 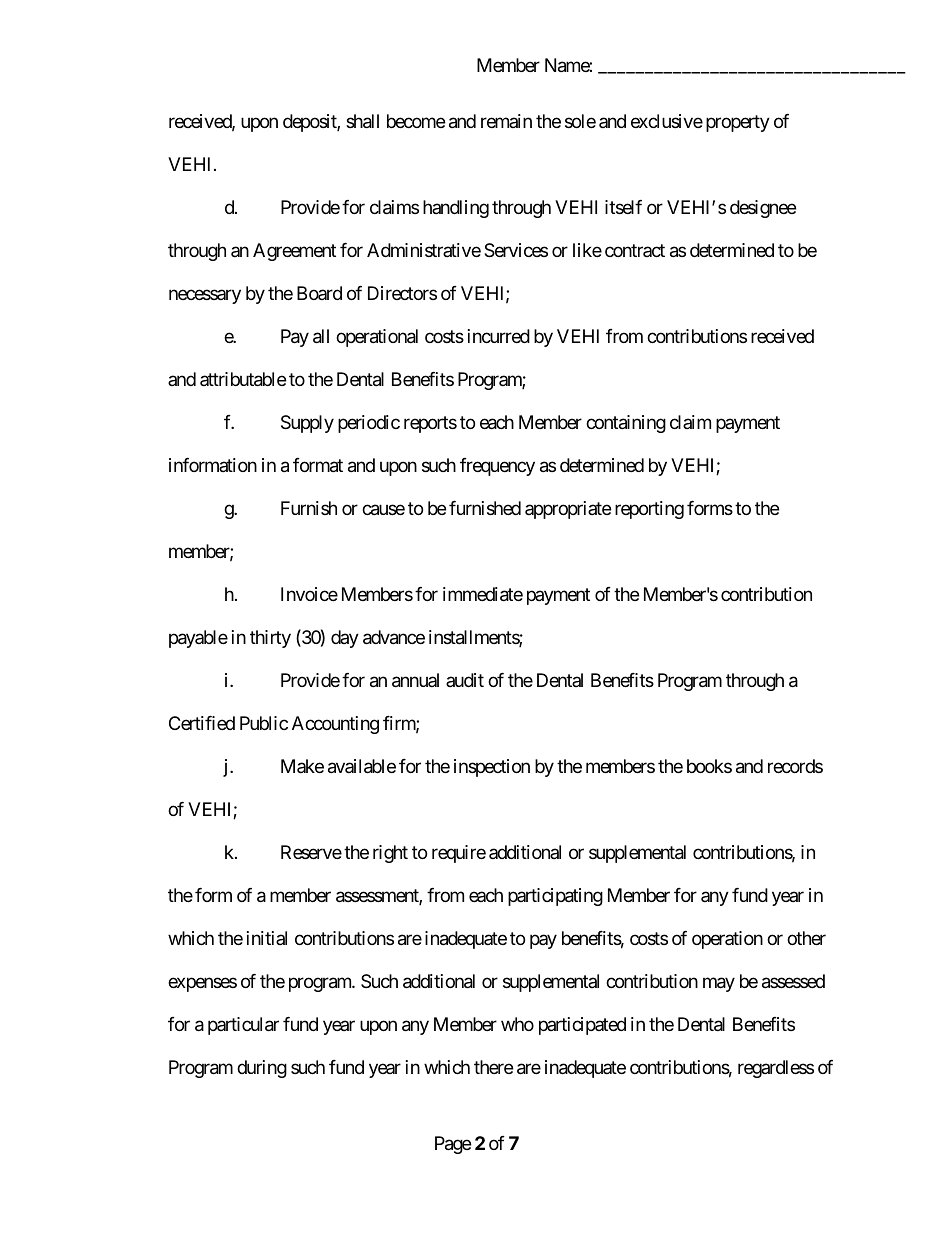 I want to click on shall, so click(x=362, y=121).
